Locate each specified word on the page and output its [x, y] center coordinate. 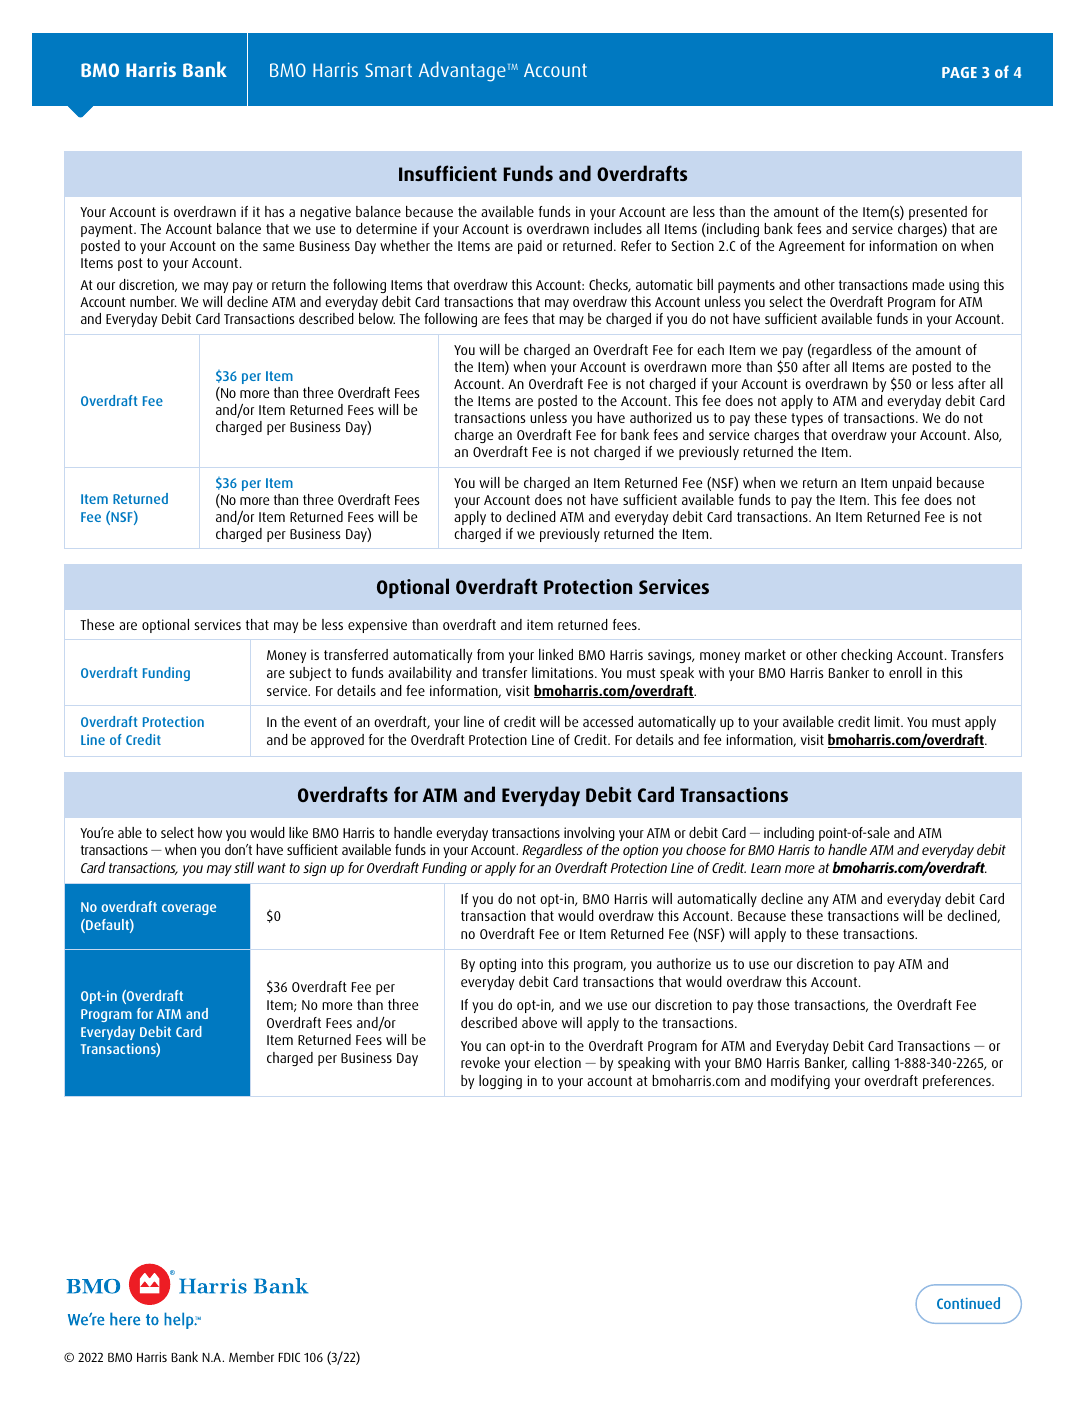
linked [556, 654]
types [807, 419]
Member [251, 1356]
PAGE [959, 72]
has [274, 211]
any [818, 901]
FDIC [289, 1357]
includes [618, 228]
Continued [968, 1303]
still [244, 867]
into [532, 963]
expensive [377, 626]
